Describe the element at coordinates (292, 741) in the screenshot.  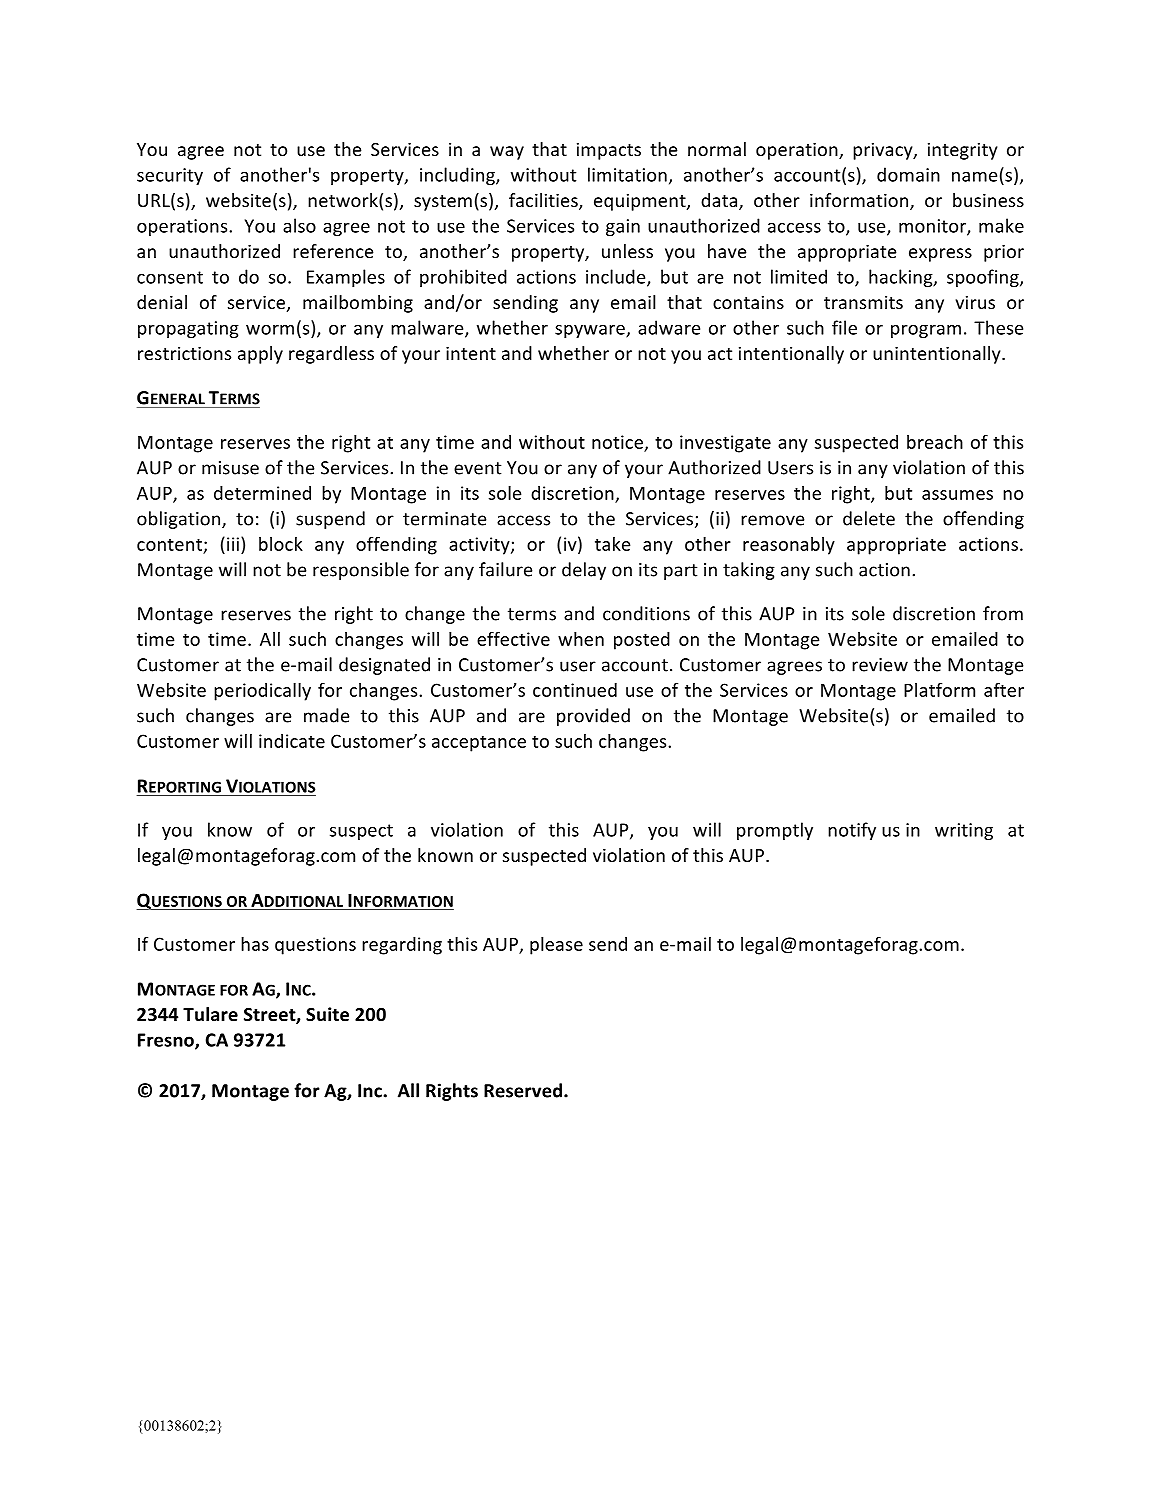
I see `indicate` at that location.
